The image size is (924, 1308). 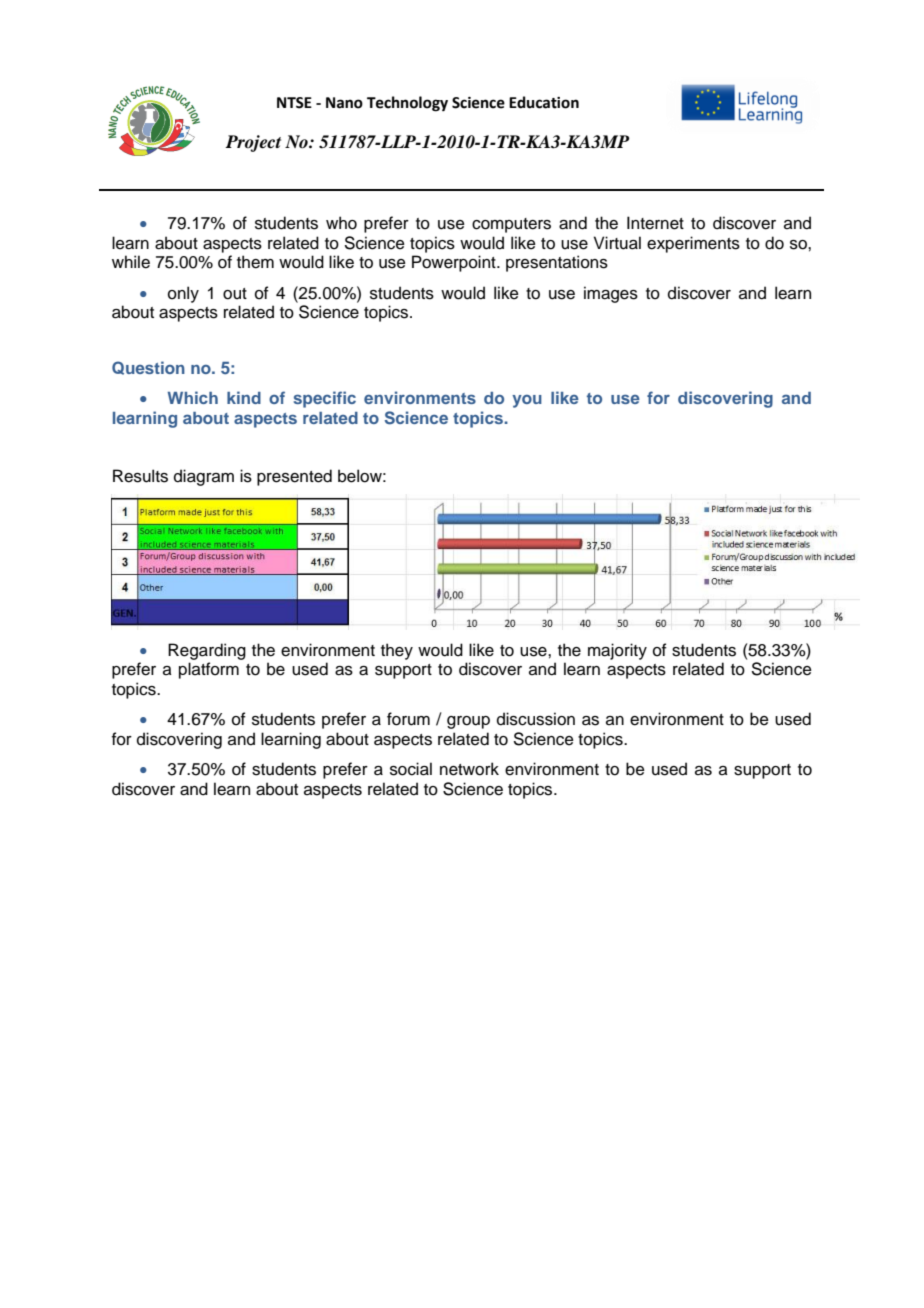 I want to click on Regarding, so click(x=207, y=651).
